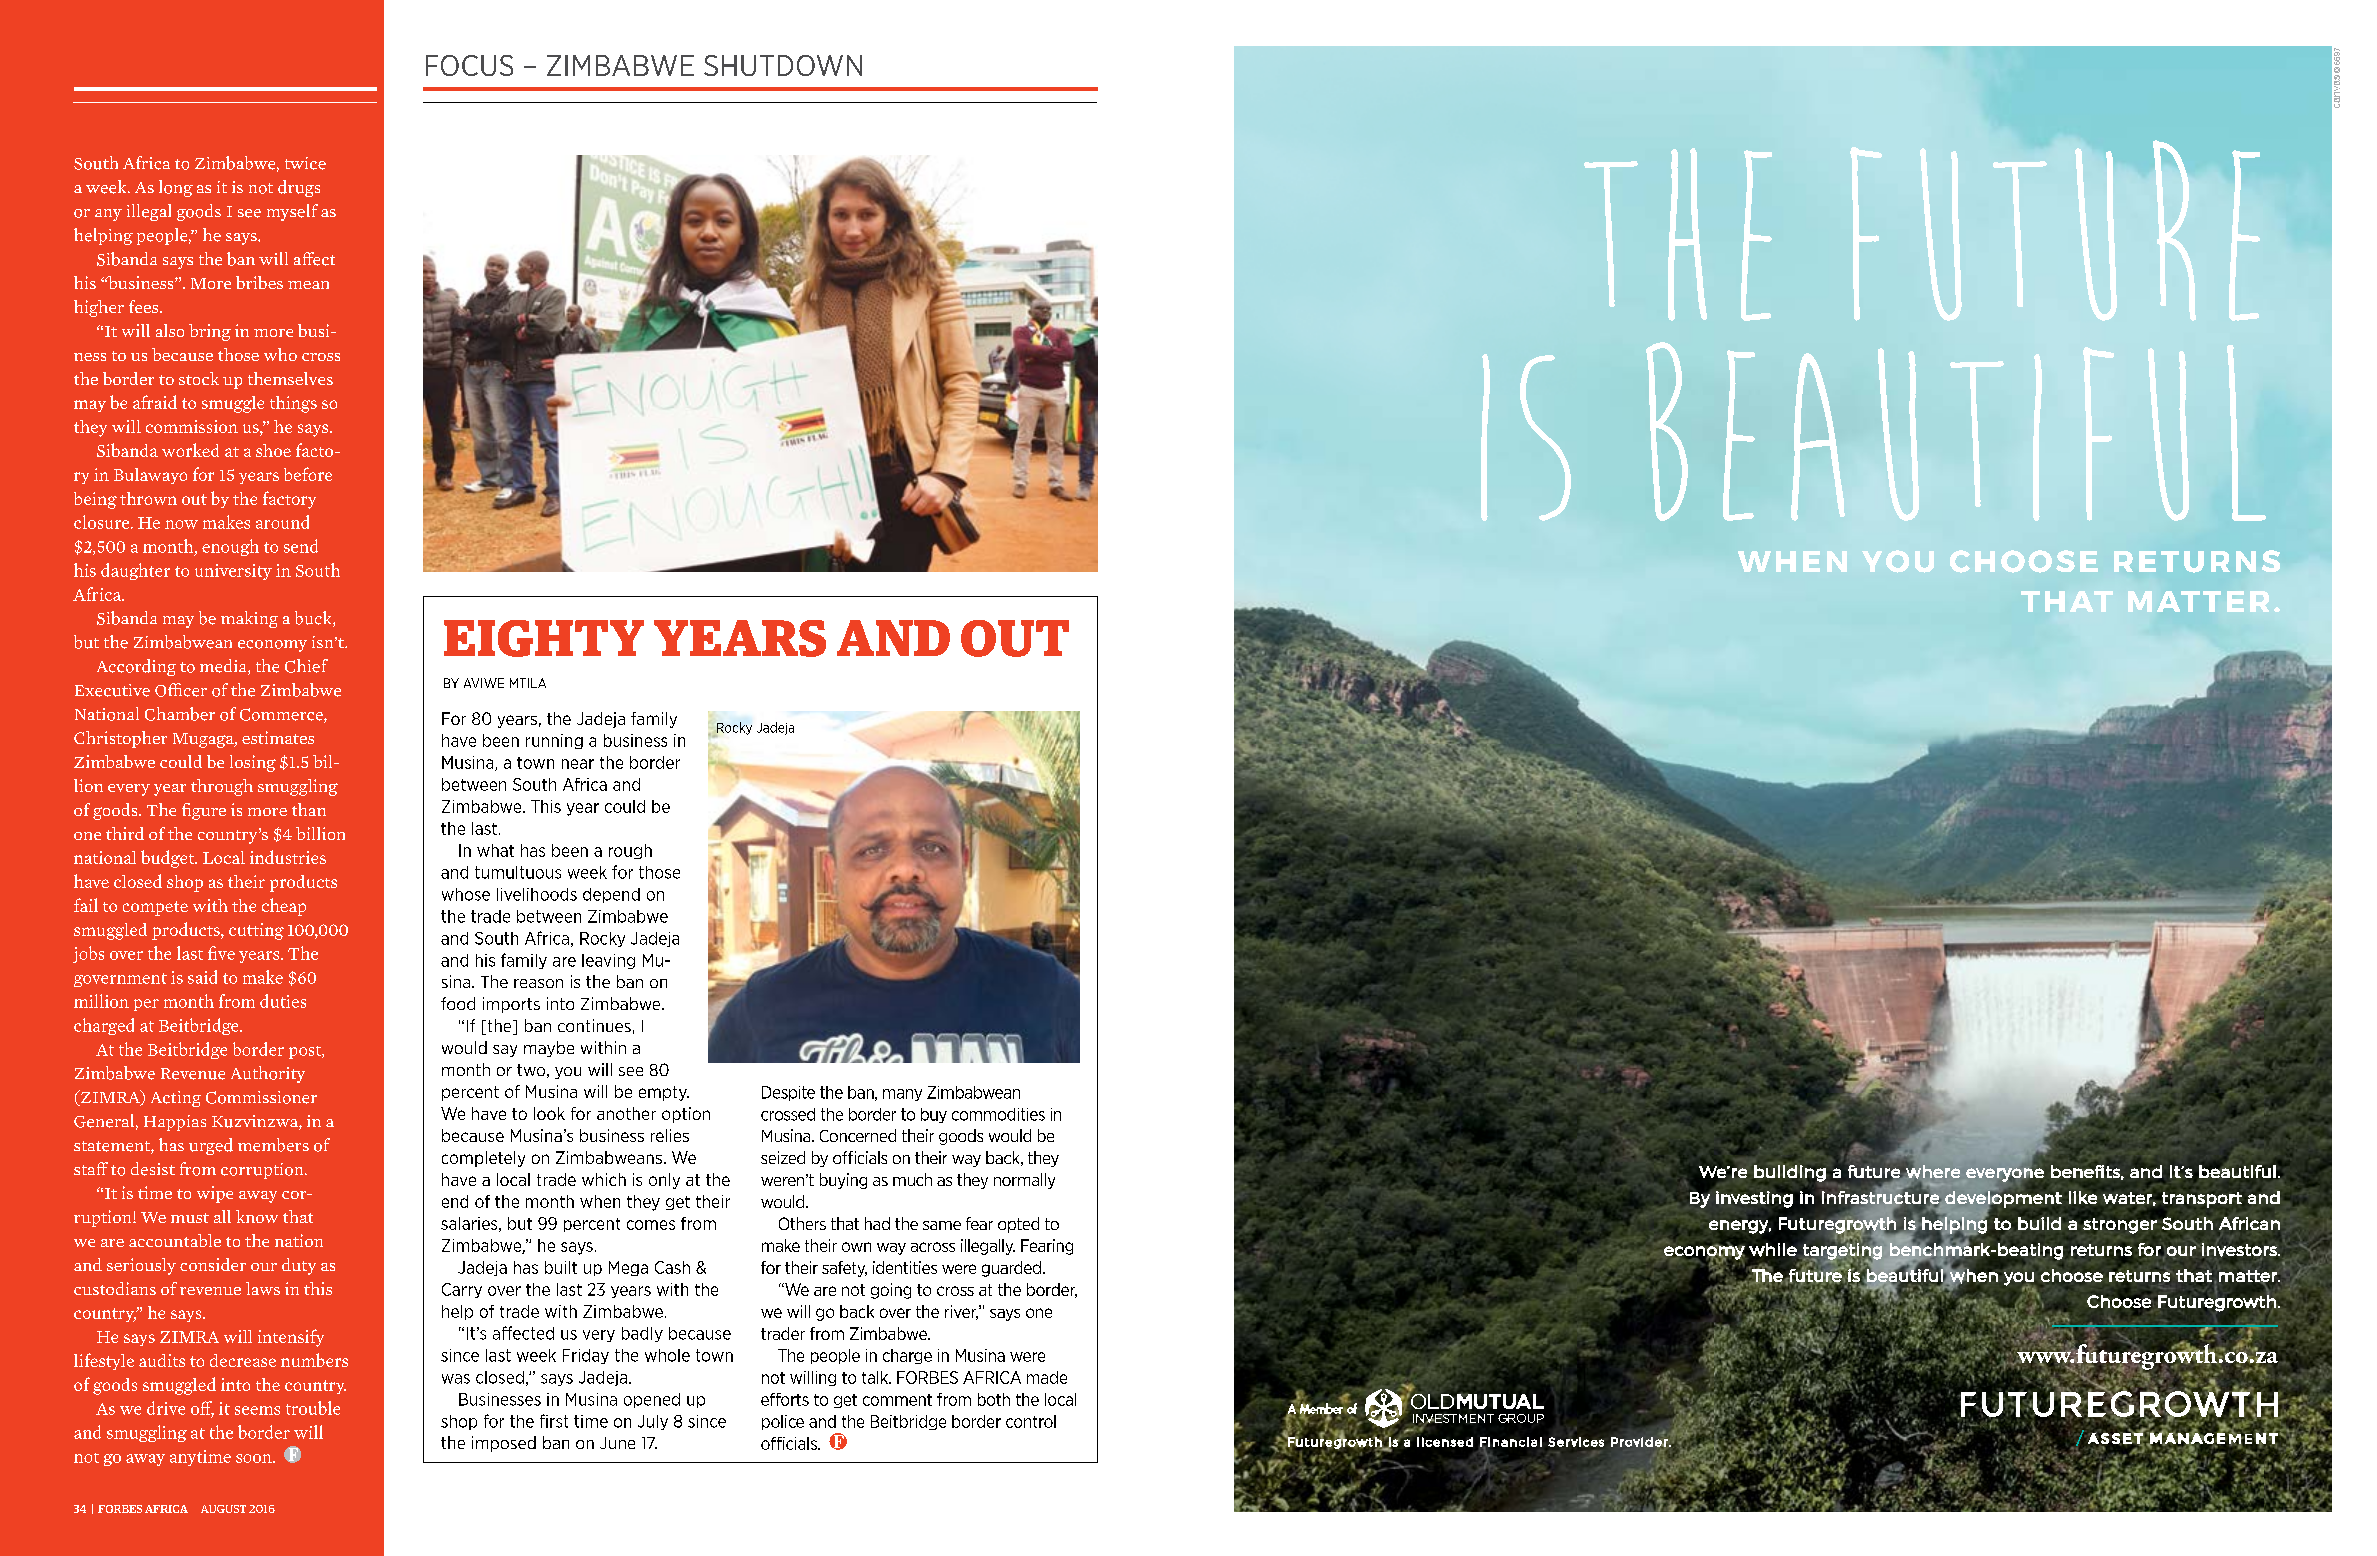 The height and width of the page is (1556, 2377). Describe the element at coordinates (1773, 1250) in the page. I see `while` at that location.
